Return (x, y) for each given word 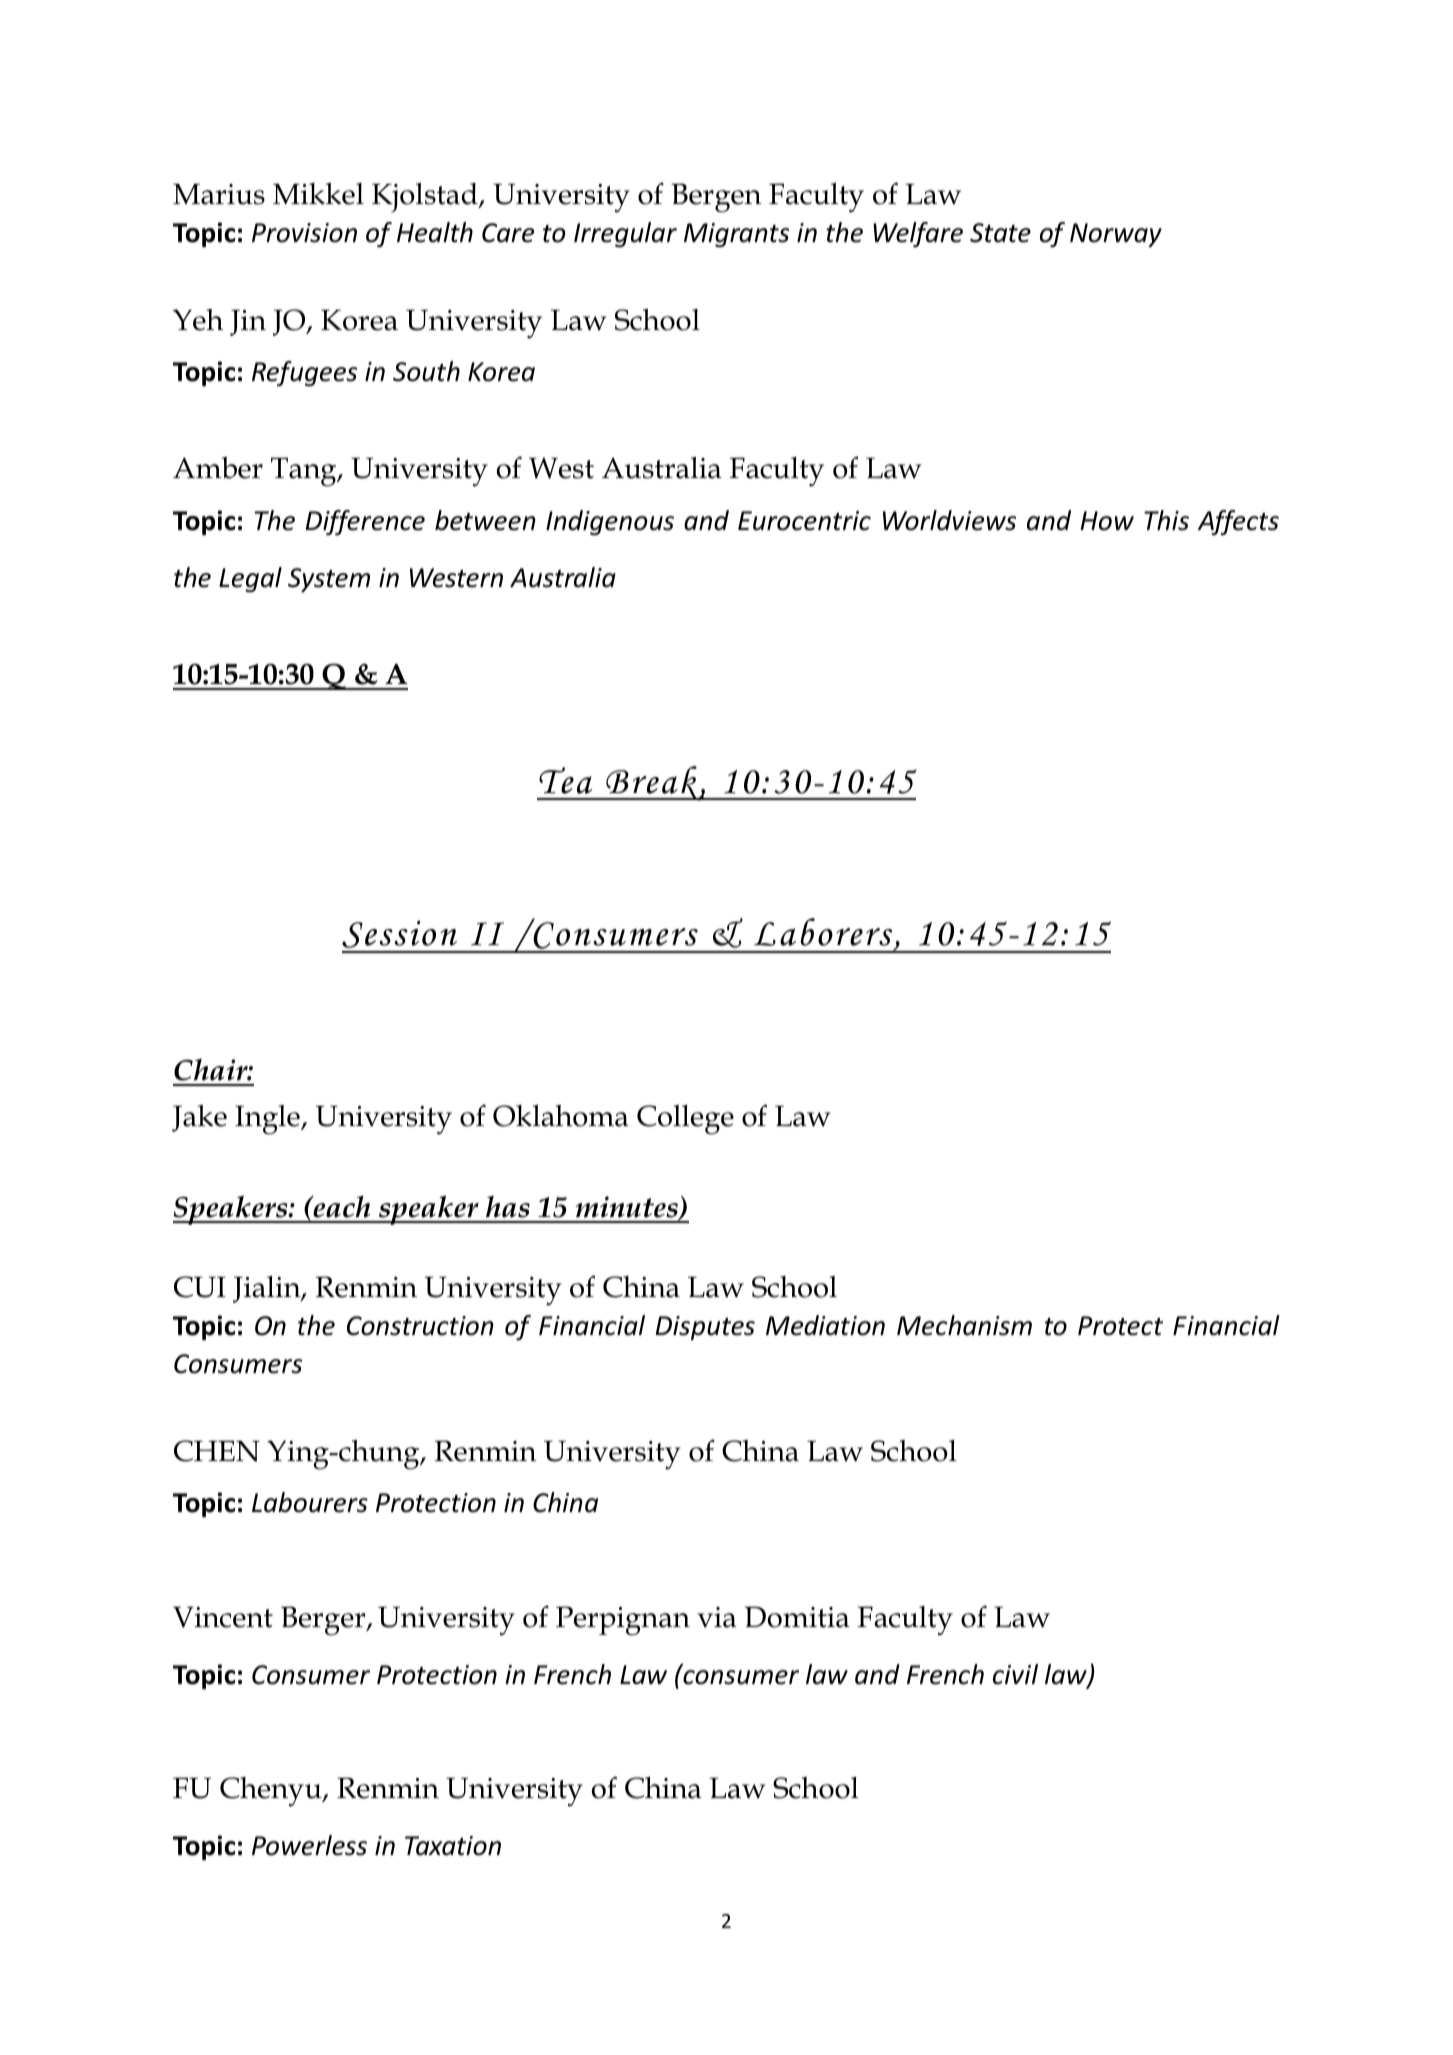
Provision (304, 233)
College (685, 1120)
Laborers (824, 933)
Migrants (736, 235)
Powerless (309, 1845)
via (717, 1617)
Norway (1116, 235)
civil (1015, 1674)
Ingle (268, 1120)
